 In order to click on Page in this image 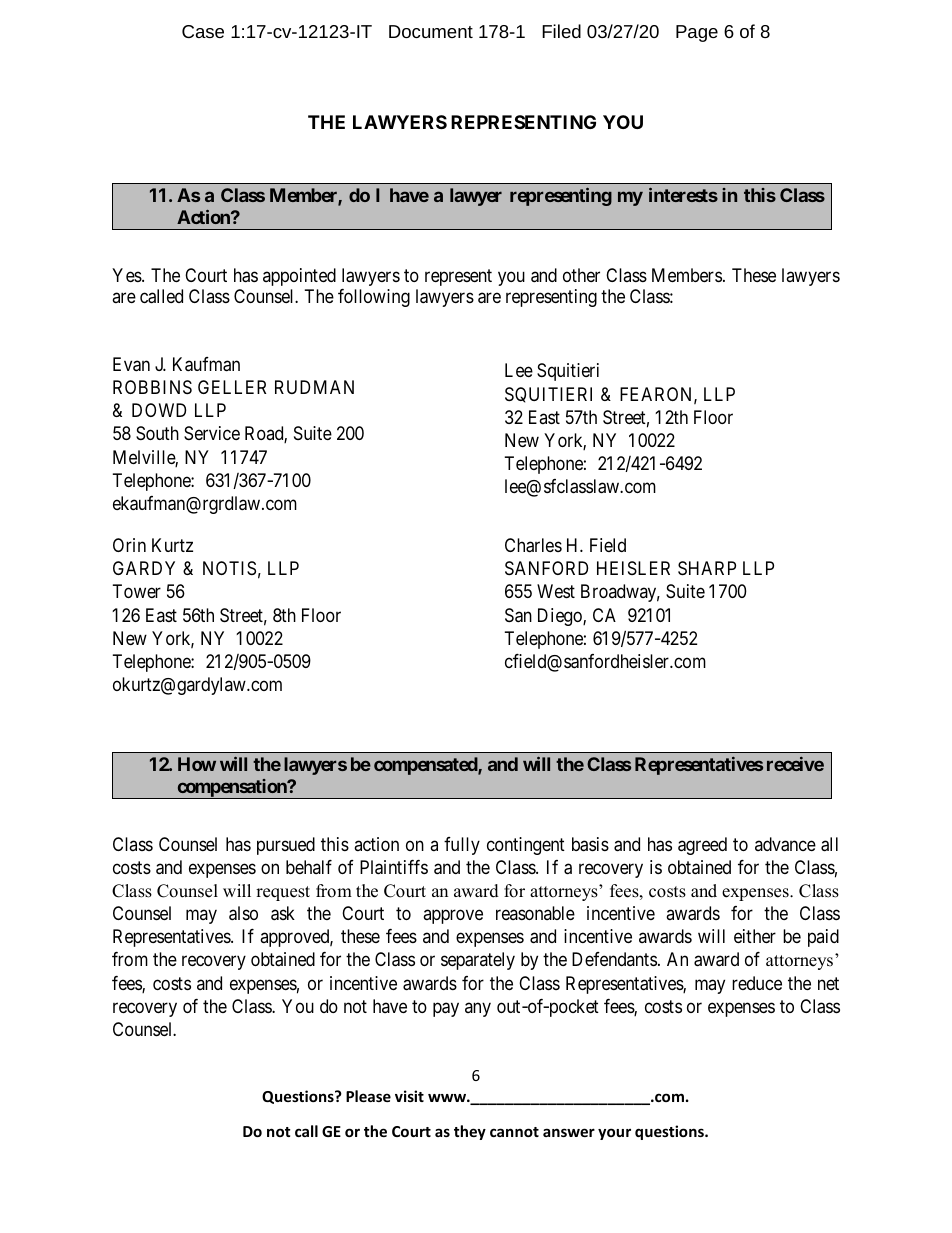, I will do `click(697, 33)`.
